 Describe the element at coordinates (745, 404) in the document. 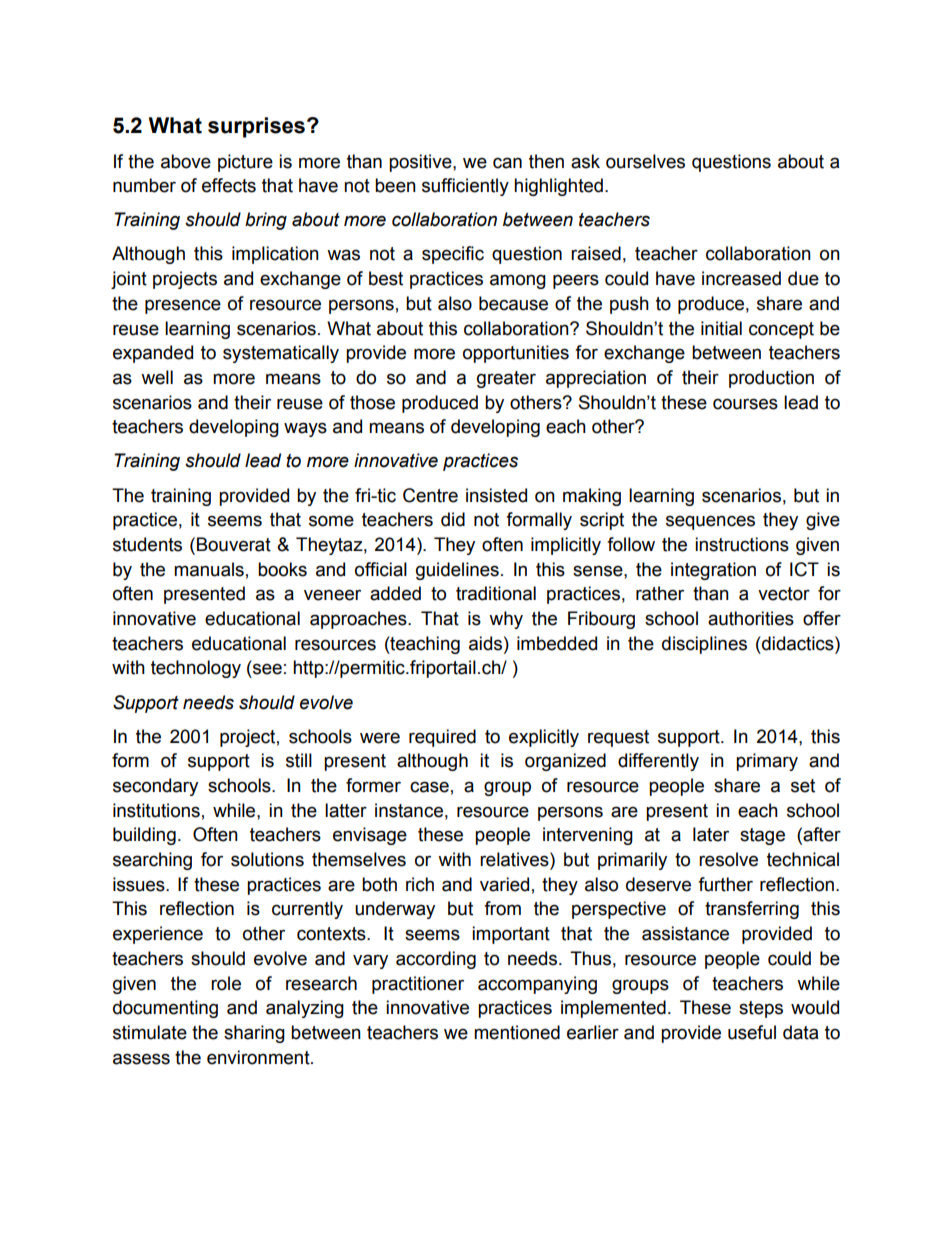

I see `courses` at that location.
